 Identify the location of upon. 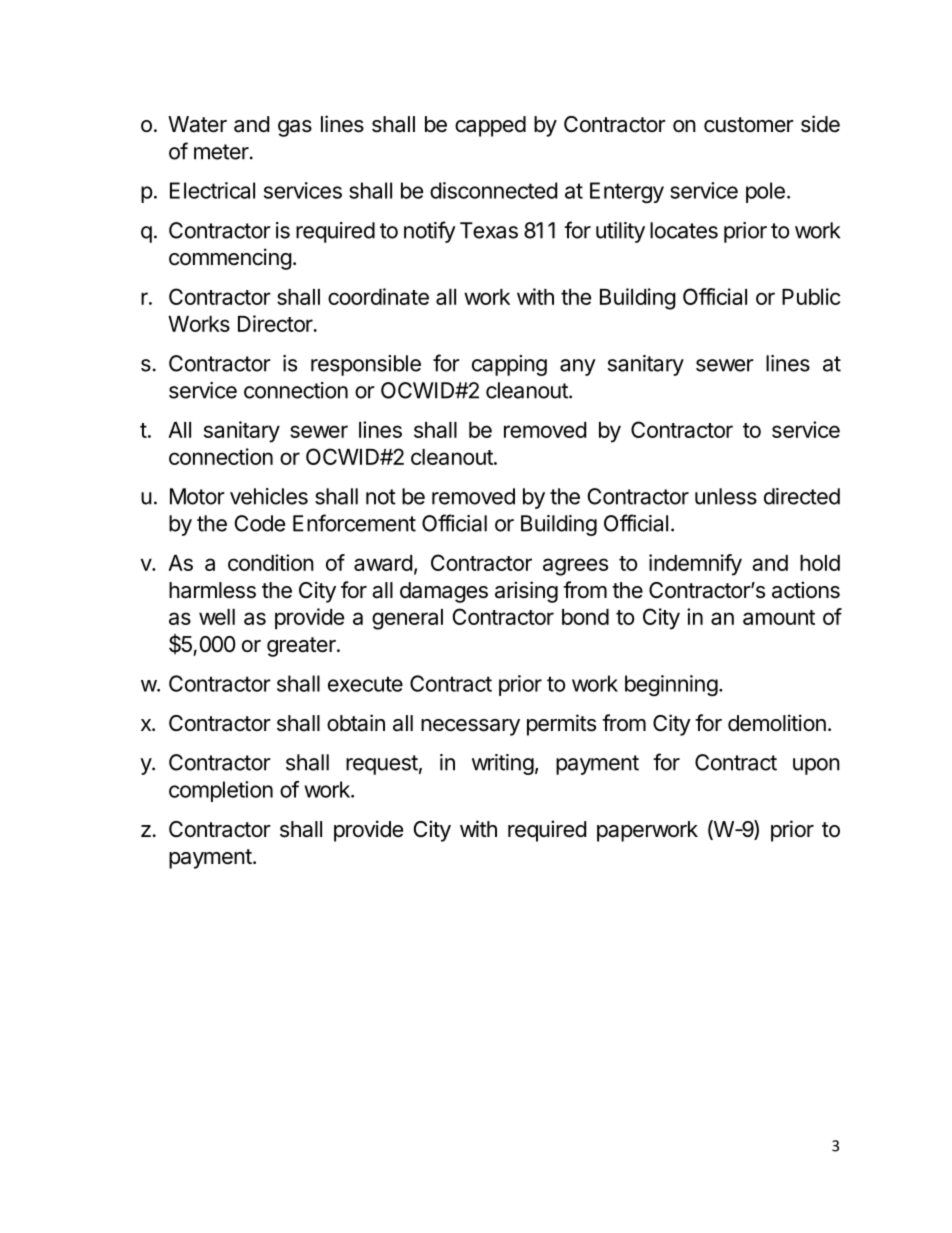
(816, 766).
